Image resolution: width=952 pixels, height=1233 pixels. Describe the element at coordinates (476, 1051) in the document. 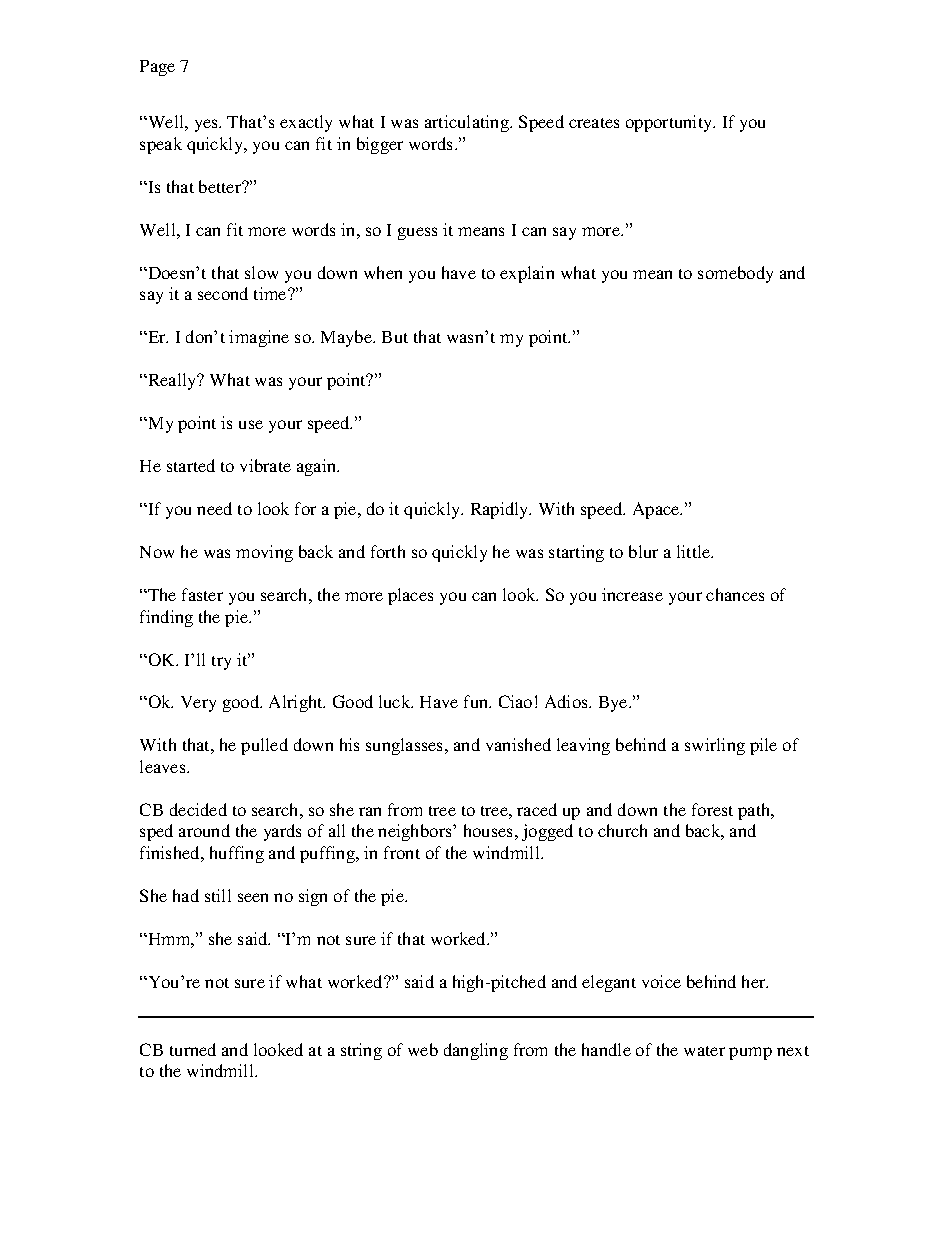

I see `dangling` at that location.
